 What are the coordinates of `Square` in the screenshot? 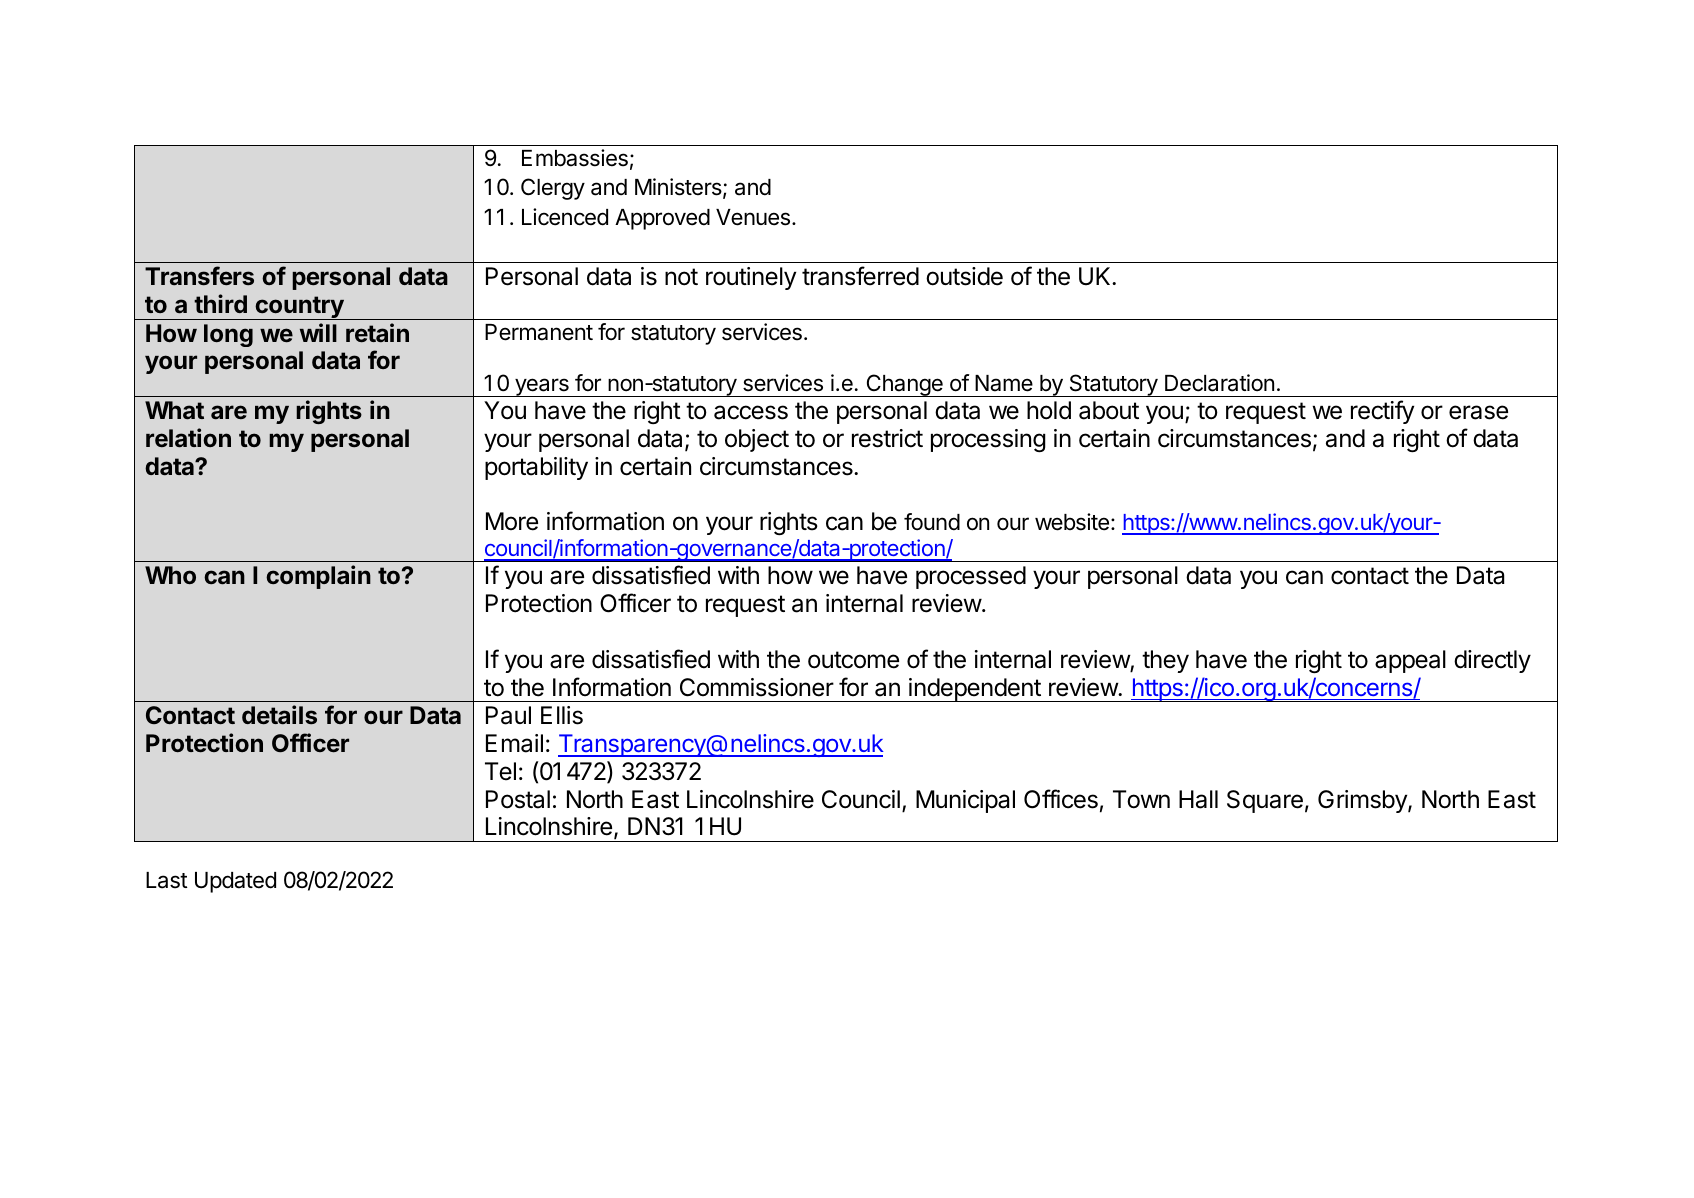 It's located at (1265, 801).
